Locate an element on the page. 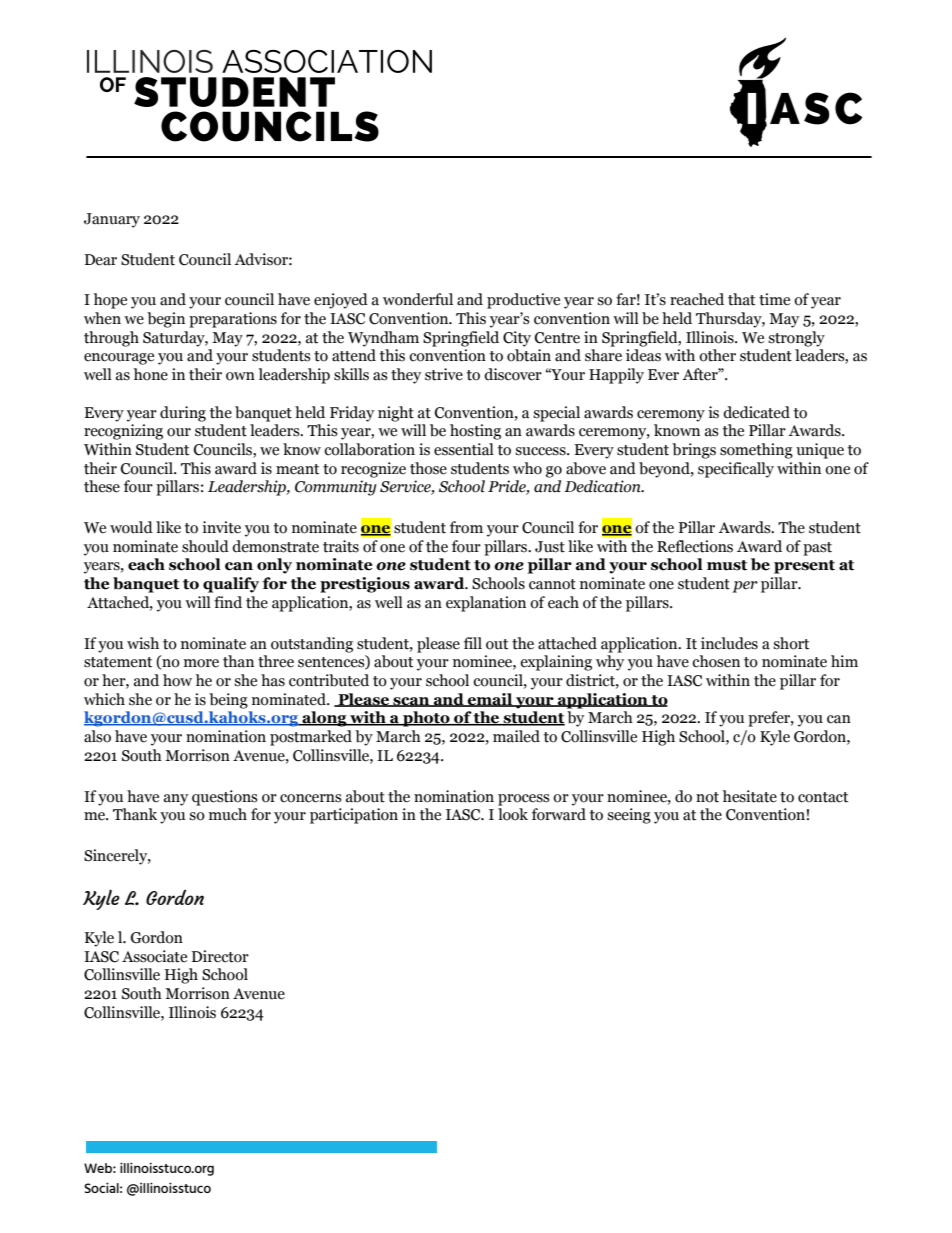 This page has height=1233, width=952. dedicated is located at coordinates (756, 412).
